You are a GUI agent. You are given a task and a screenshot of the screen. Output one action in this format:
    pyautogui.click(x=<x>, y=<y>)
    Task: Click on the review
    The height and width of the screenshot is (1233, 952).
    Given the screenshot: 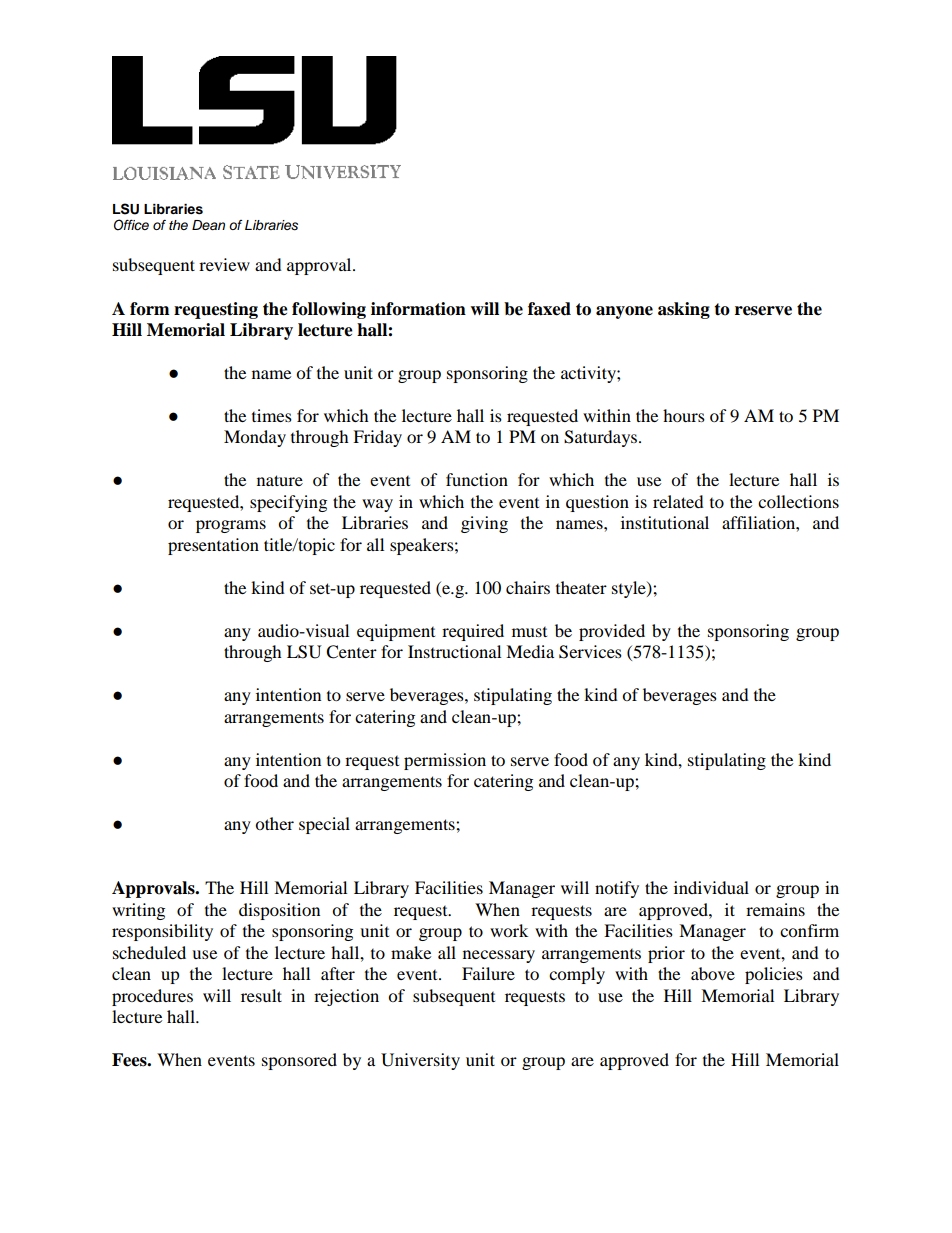 What is the action you would take?
    pyautogui.click(x=224, y=264)
